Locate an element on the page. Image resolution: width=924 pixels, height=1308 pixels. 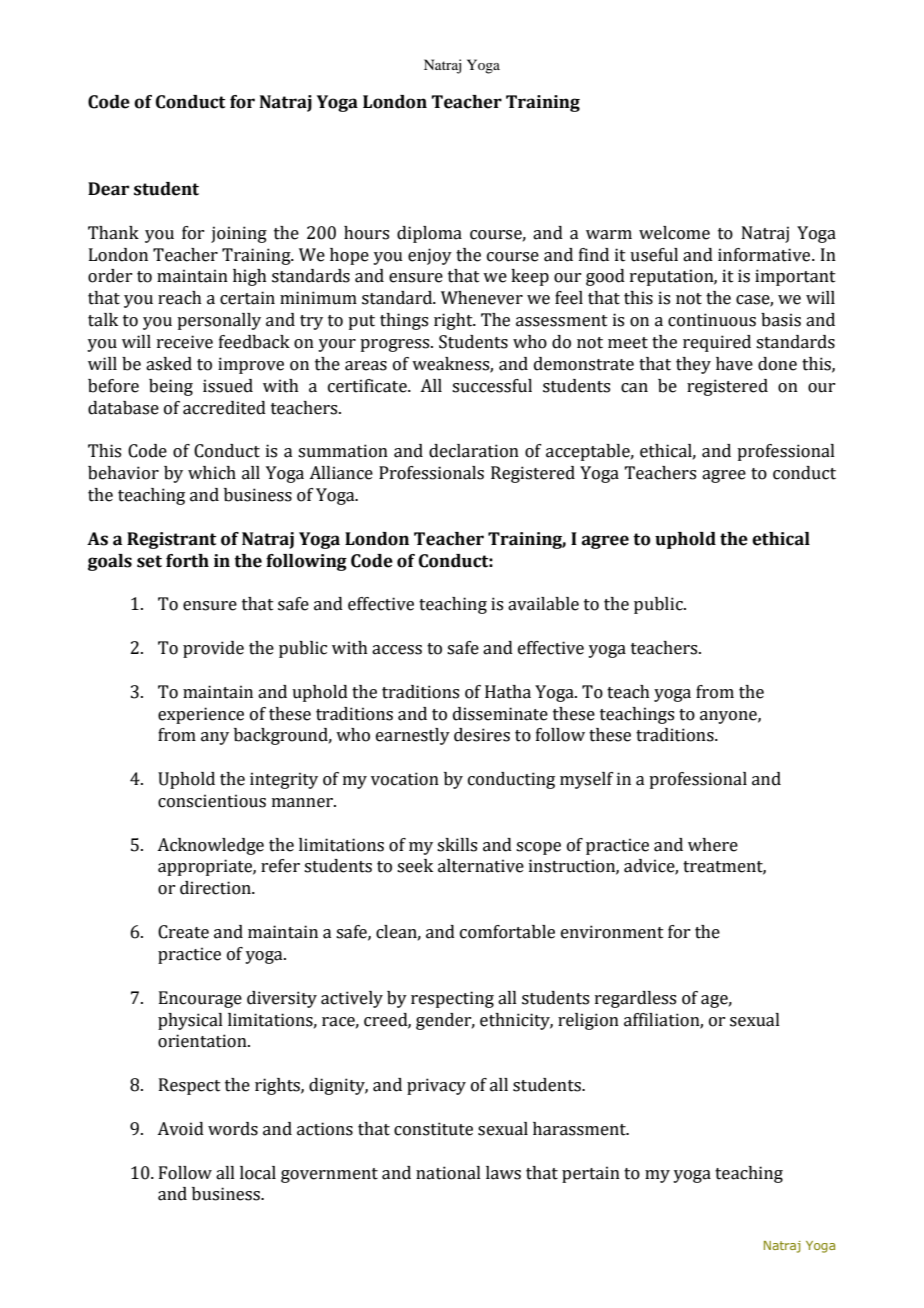
diploma is located at coordinates (429, 234).
